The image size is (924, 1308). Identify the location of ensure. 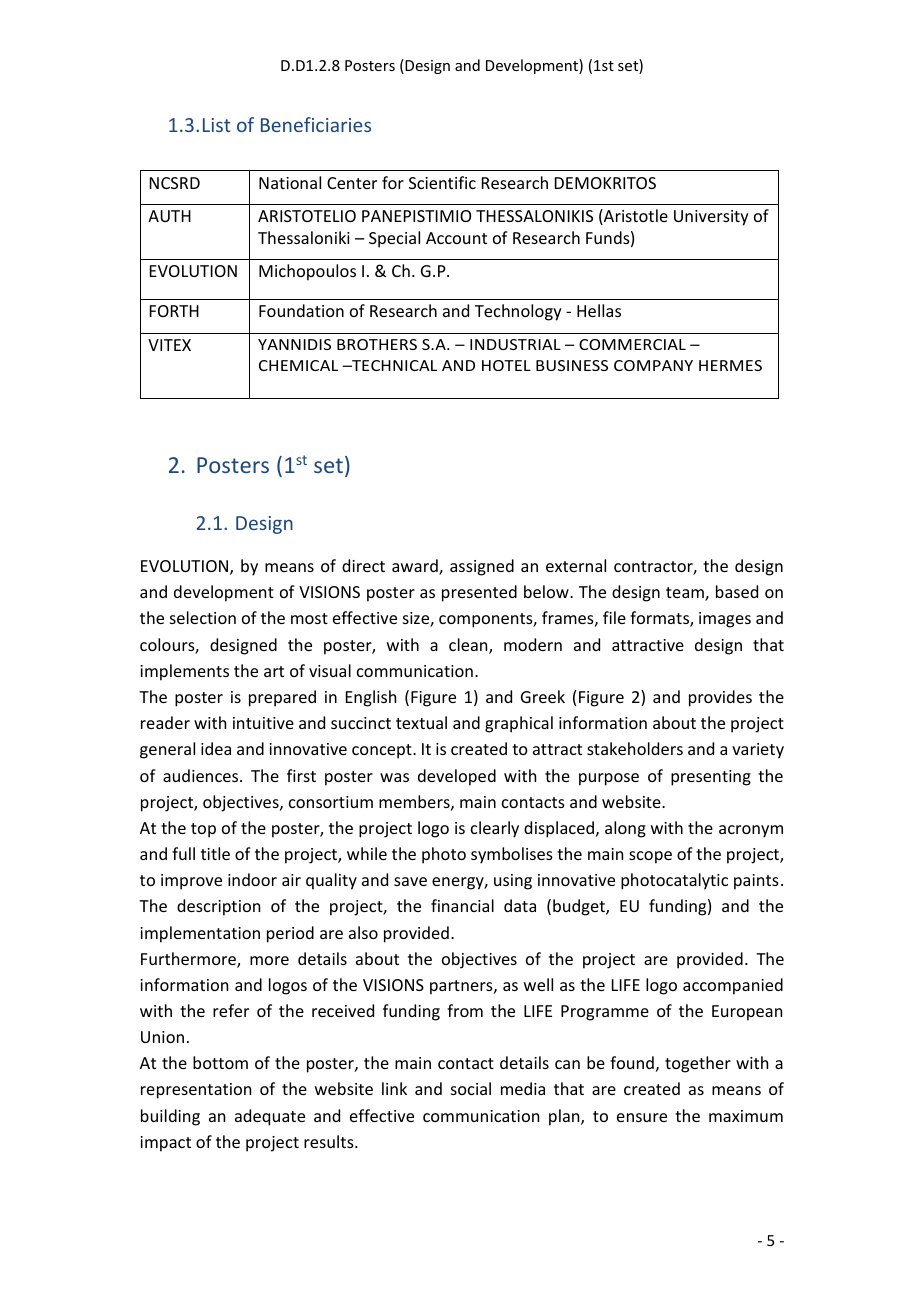
(642, 1117).
